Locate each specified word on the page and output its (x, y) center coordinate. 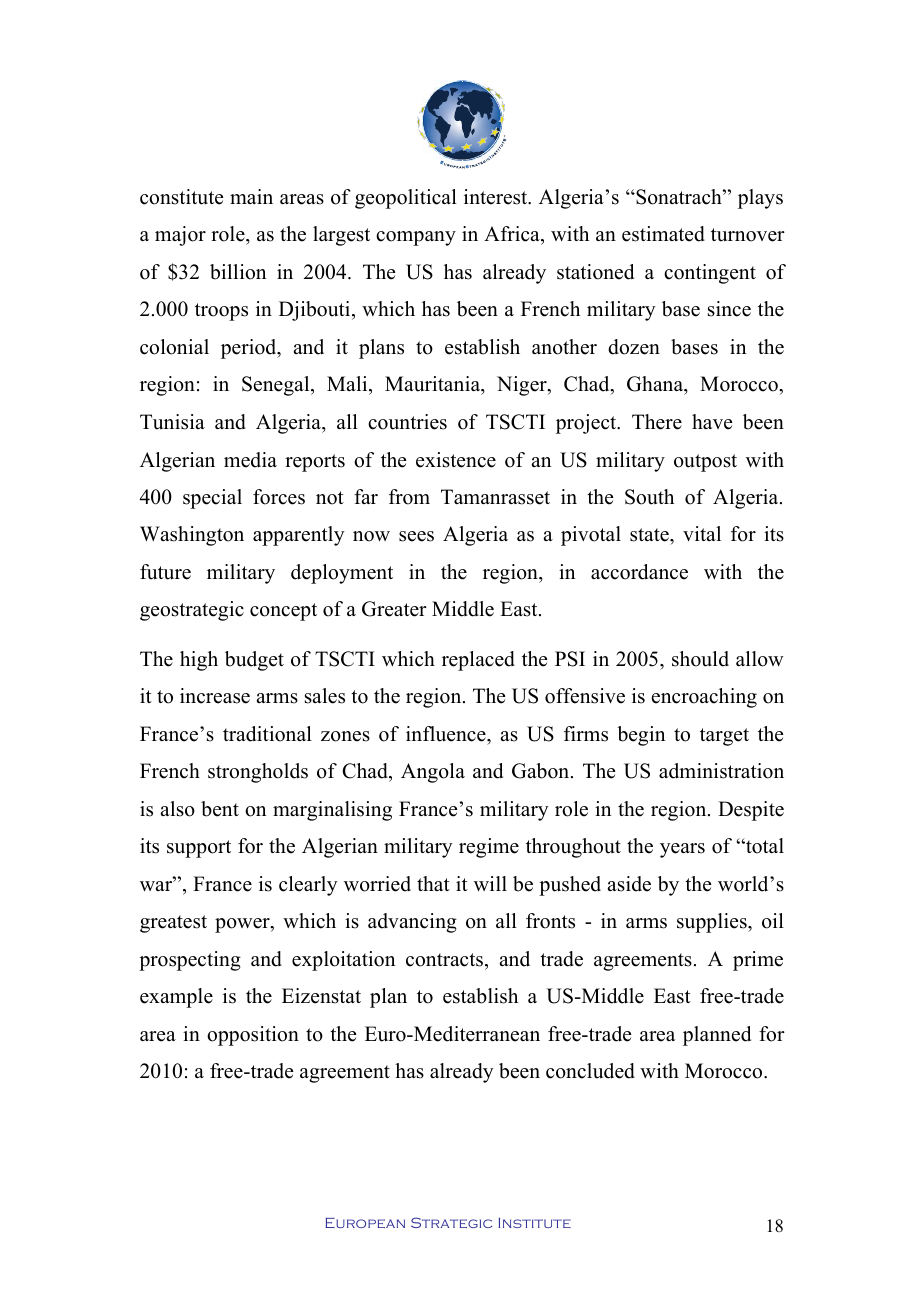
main (251, 196)
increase (215, 696)
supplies (713, 923)
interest (497, 197)
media (250, 460)
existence (456, 460)
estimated (663, 234)
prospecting (190, 961)
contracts (444, 960)
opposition (253, 1036)
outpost (705, 463)
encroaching (704, 698)
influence (447, 734)
